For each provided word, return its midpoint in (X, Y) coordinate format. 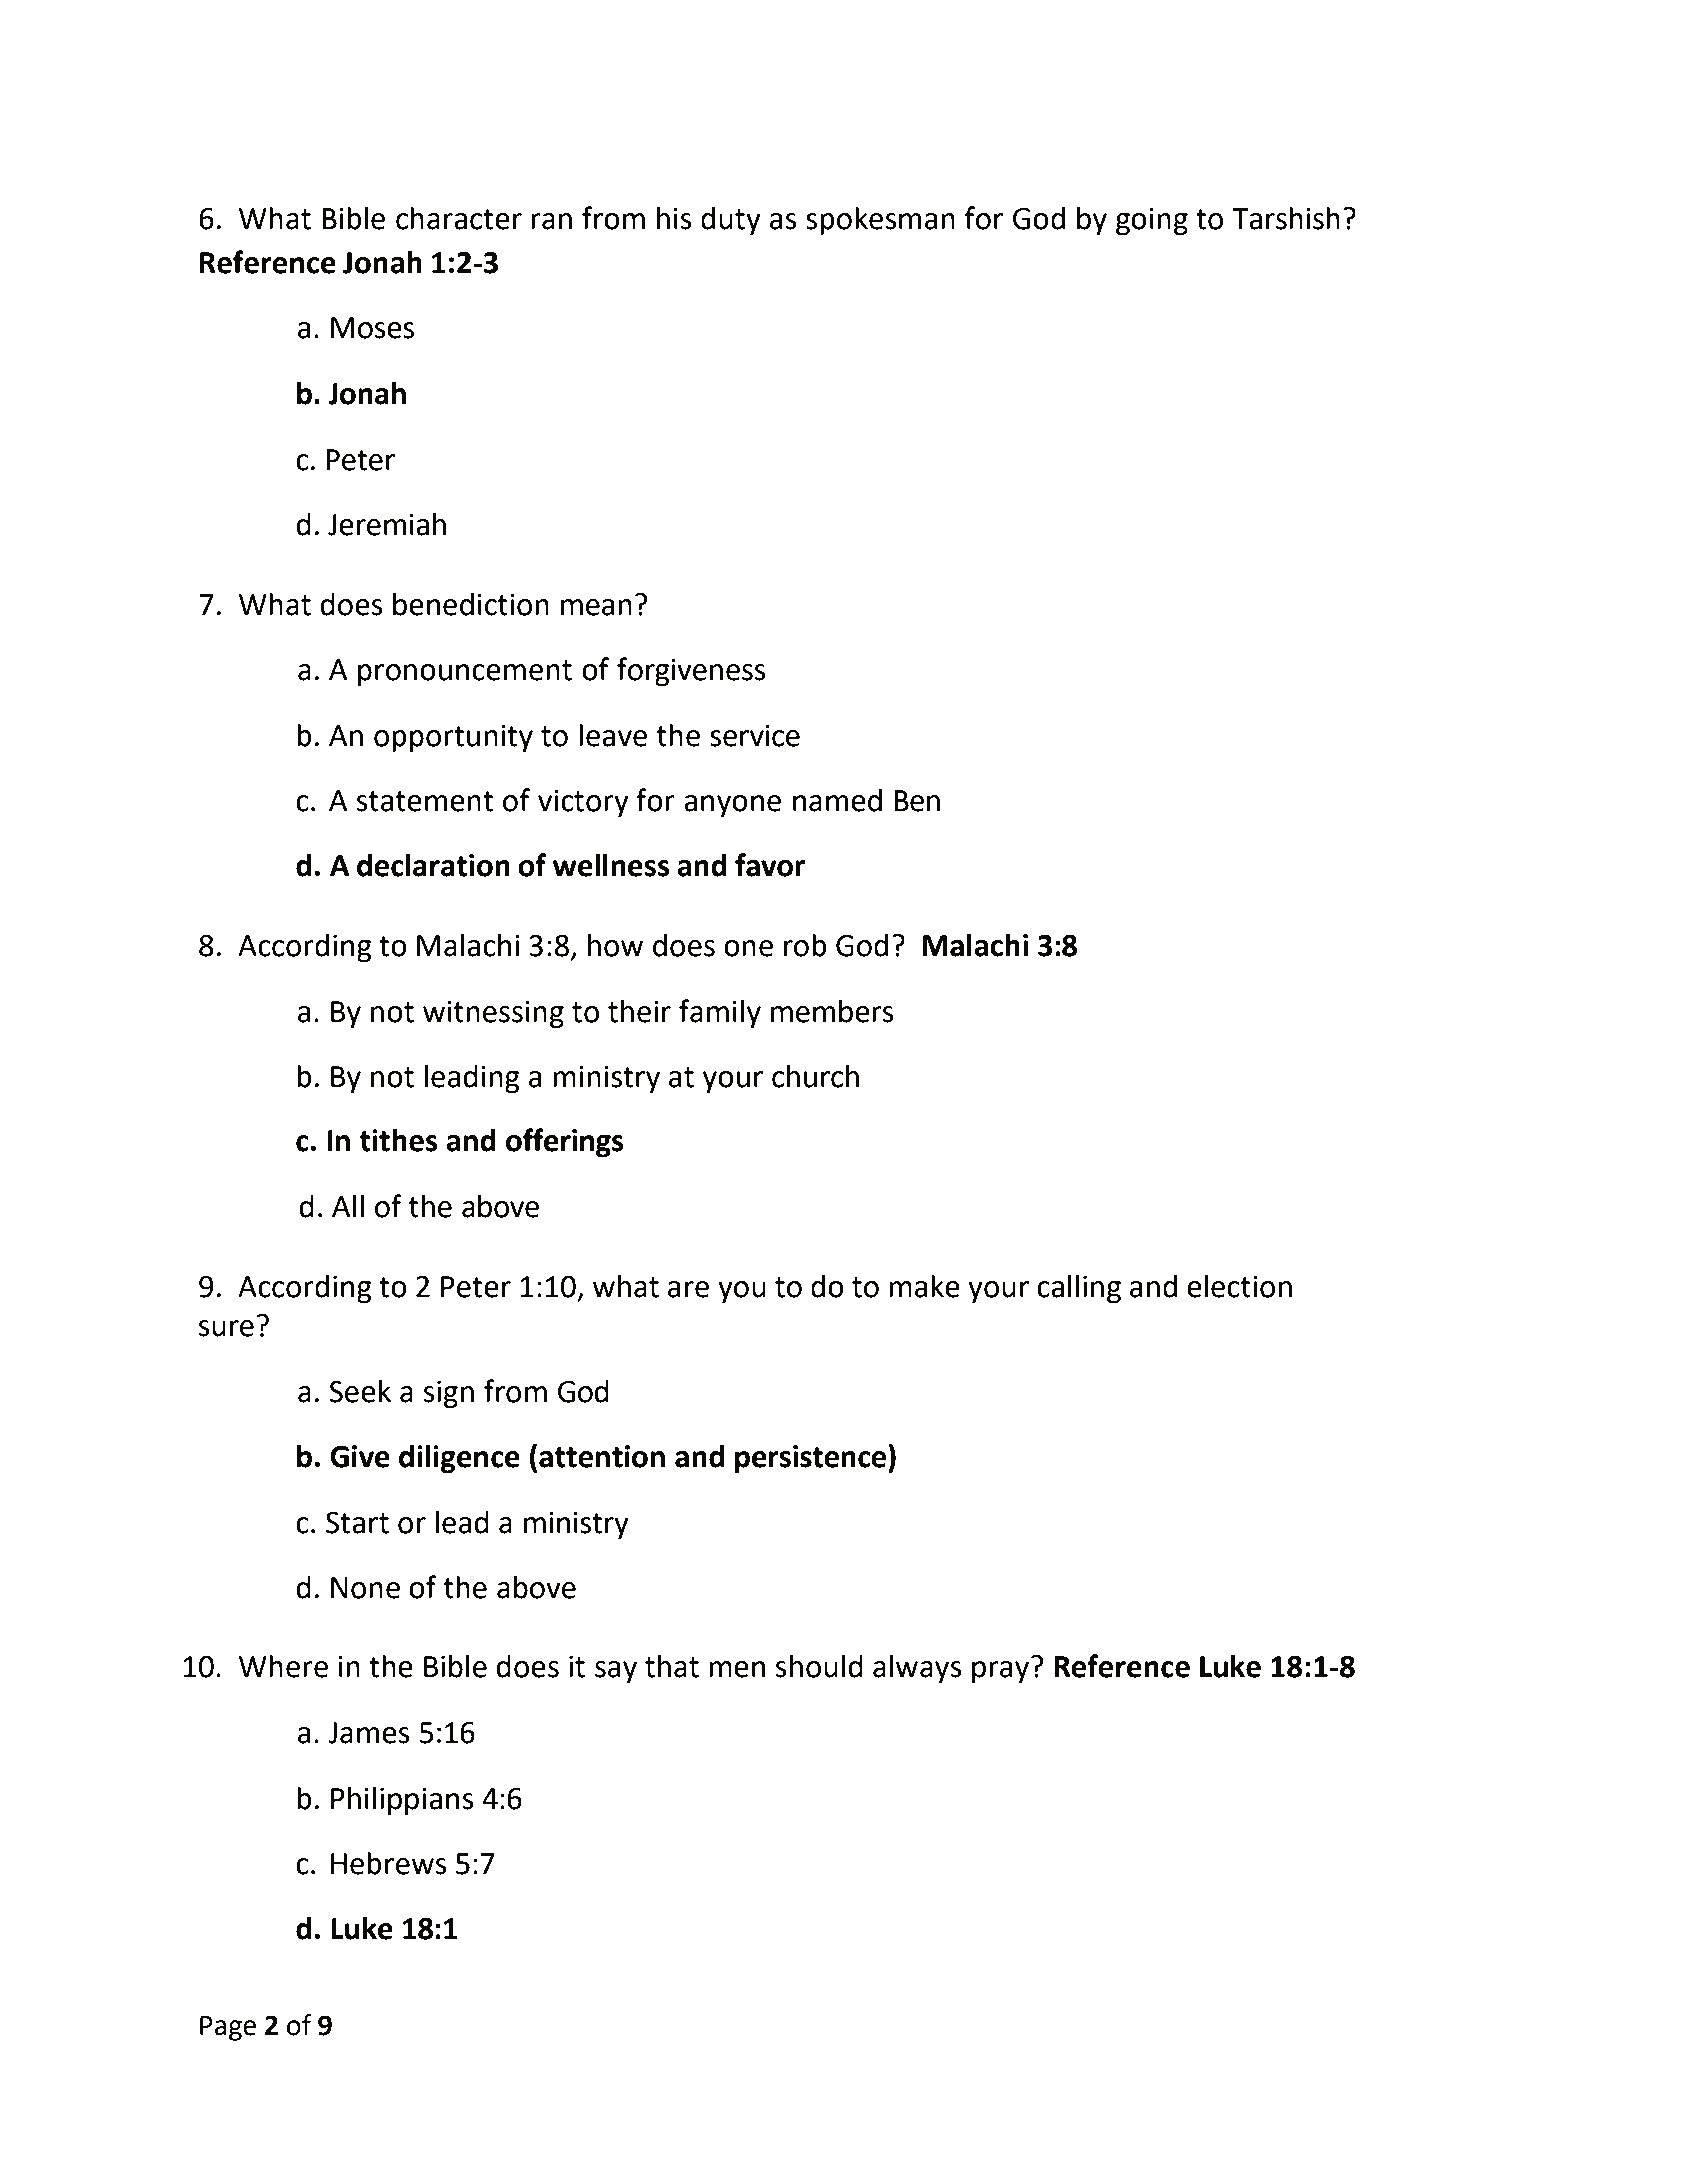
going (1152, 222)
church (815, 1076)
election (1239, 1286)
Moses (372, 328)
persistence (812, 1459)
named (837, 800)
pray (1000, 1672)
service (755, 736)
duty (731, 221)
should (819, 1666)
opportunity (453, 739)
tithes (399, 1140)
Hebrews (389, 1863)
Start (357, 1523)
